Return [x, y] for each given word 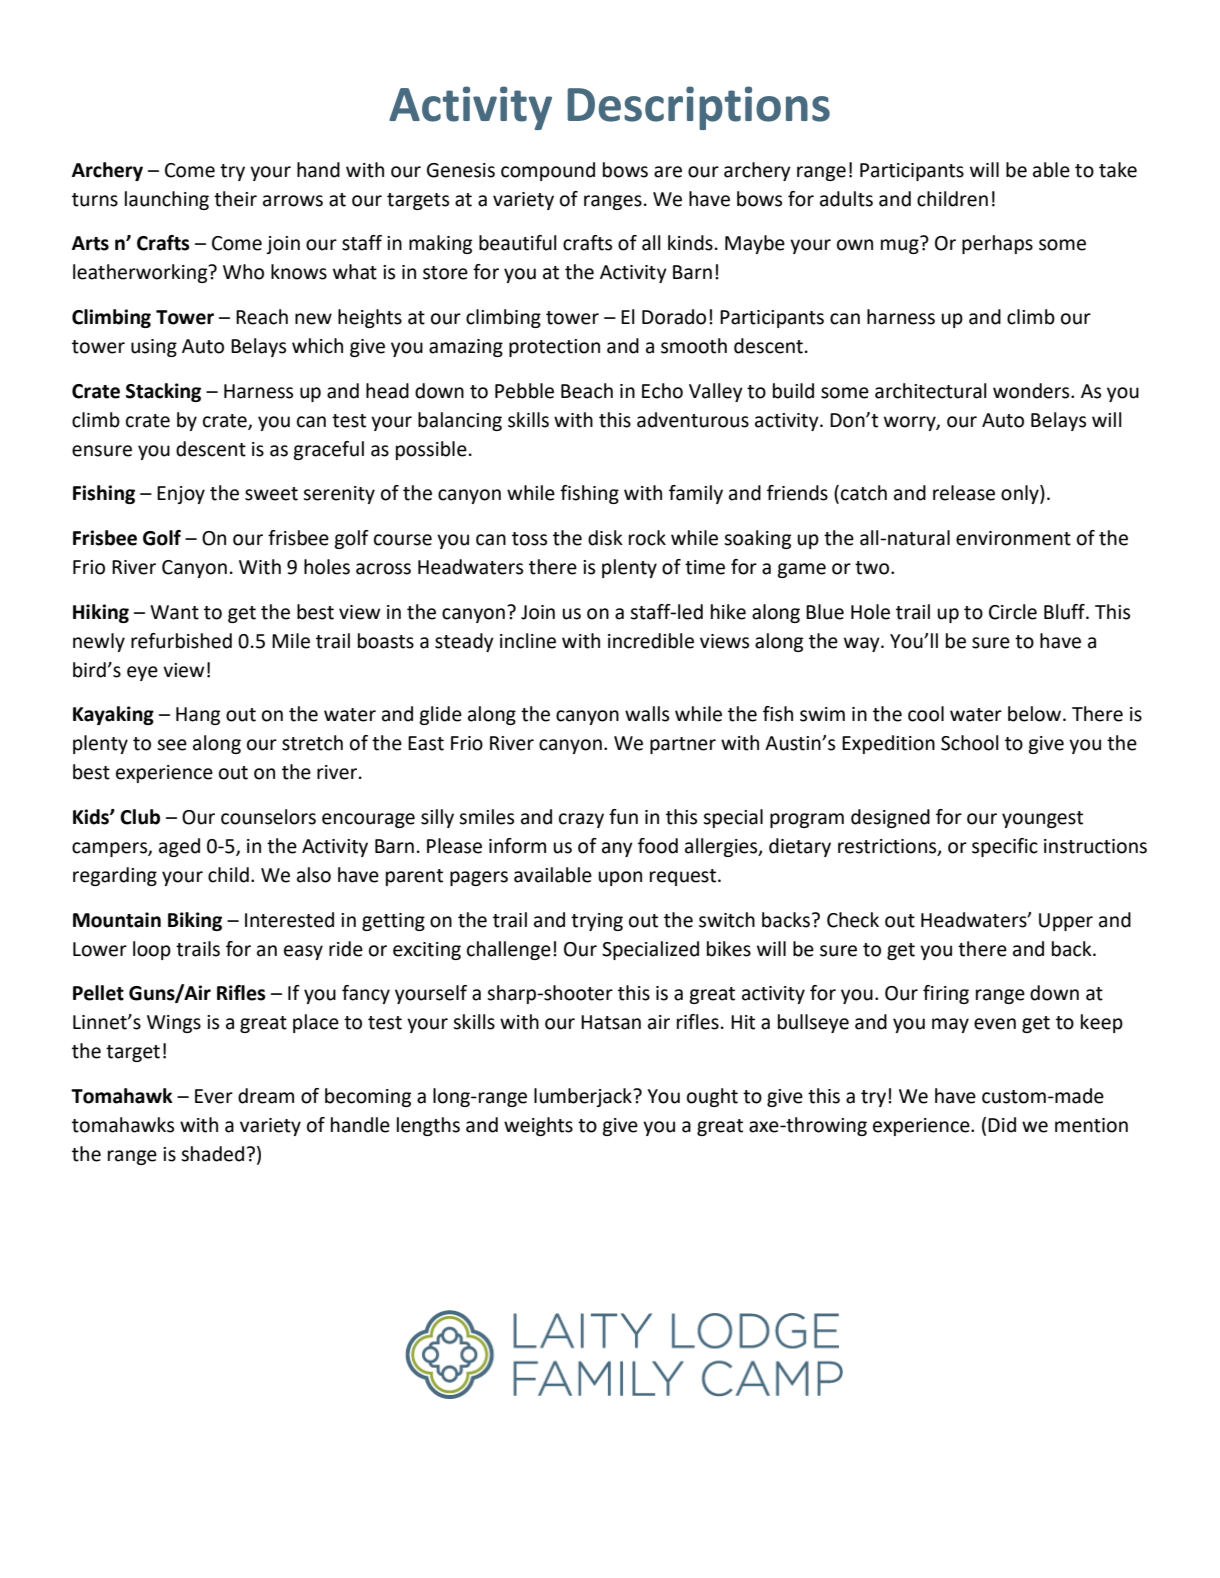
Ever [214, 1096]
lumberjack [584, 1097]
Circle [1013, 612]
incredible [651, 641]
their [235, 199]
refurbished [181, 641]
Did [1002, 1125]
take [1118, 170]
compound [548, 171]
